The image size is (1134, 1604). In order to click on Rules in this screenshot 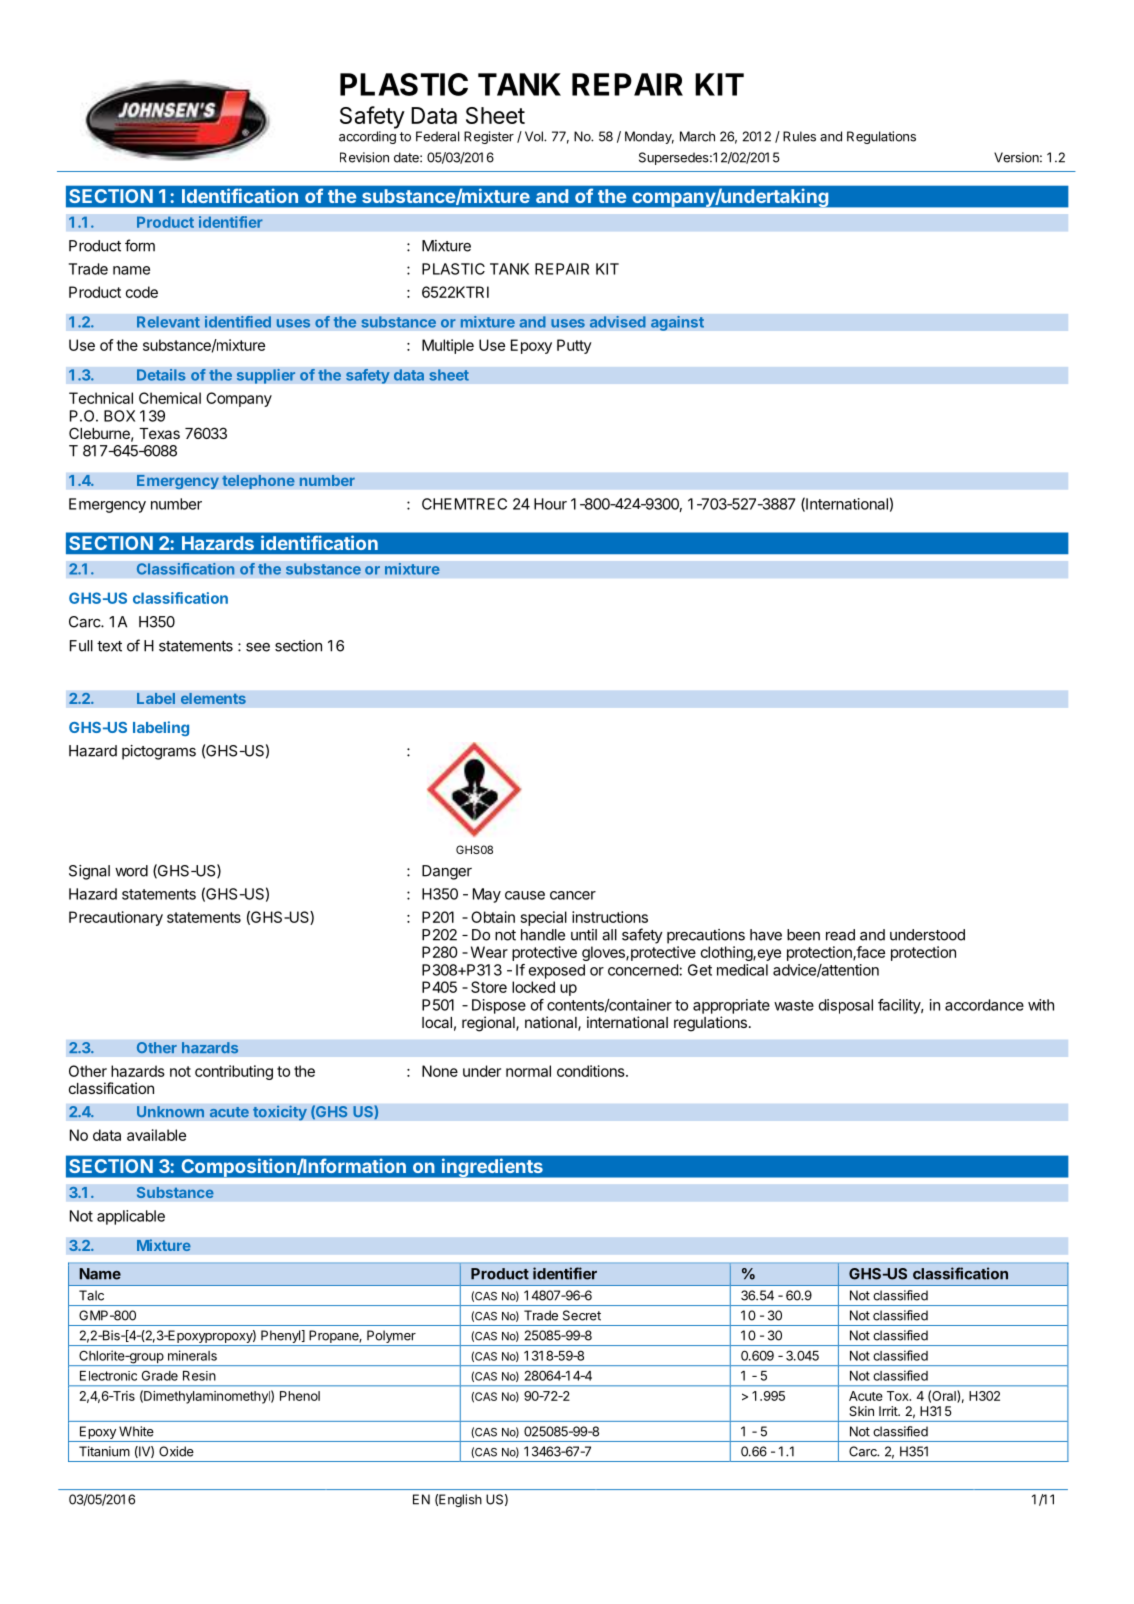, I will do `click(799, 136)`.
